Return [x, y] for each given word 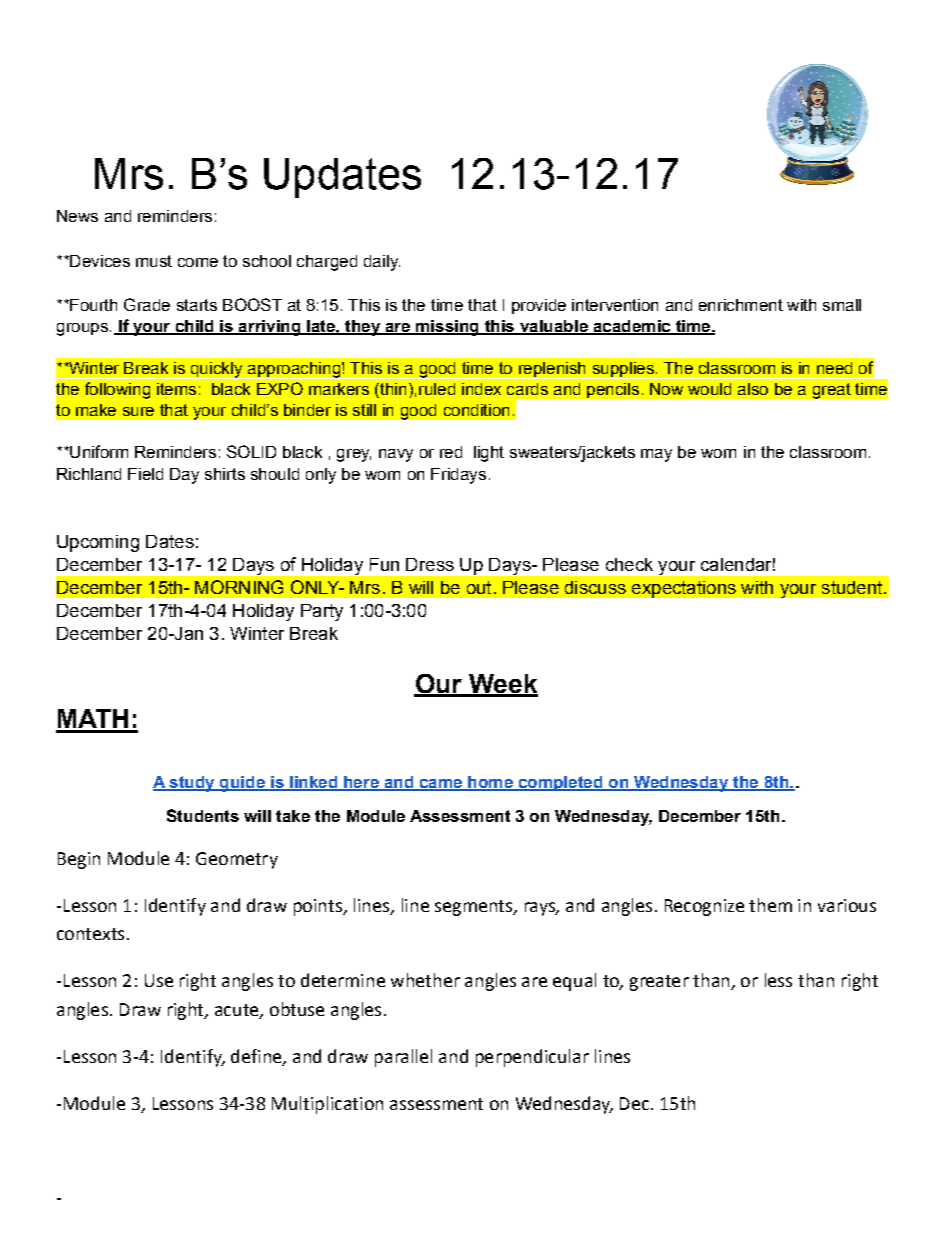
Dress [430, 564]
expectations [684, 589]
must [154, 261]
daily [382, 263]
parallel [403, 1058]
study [192, 784]
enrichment [741, 305]
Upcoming [98, 543]
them [770, 905]
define [257, 1057]
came [441, 785]
